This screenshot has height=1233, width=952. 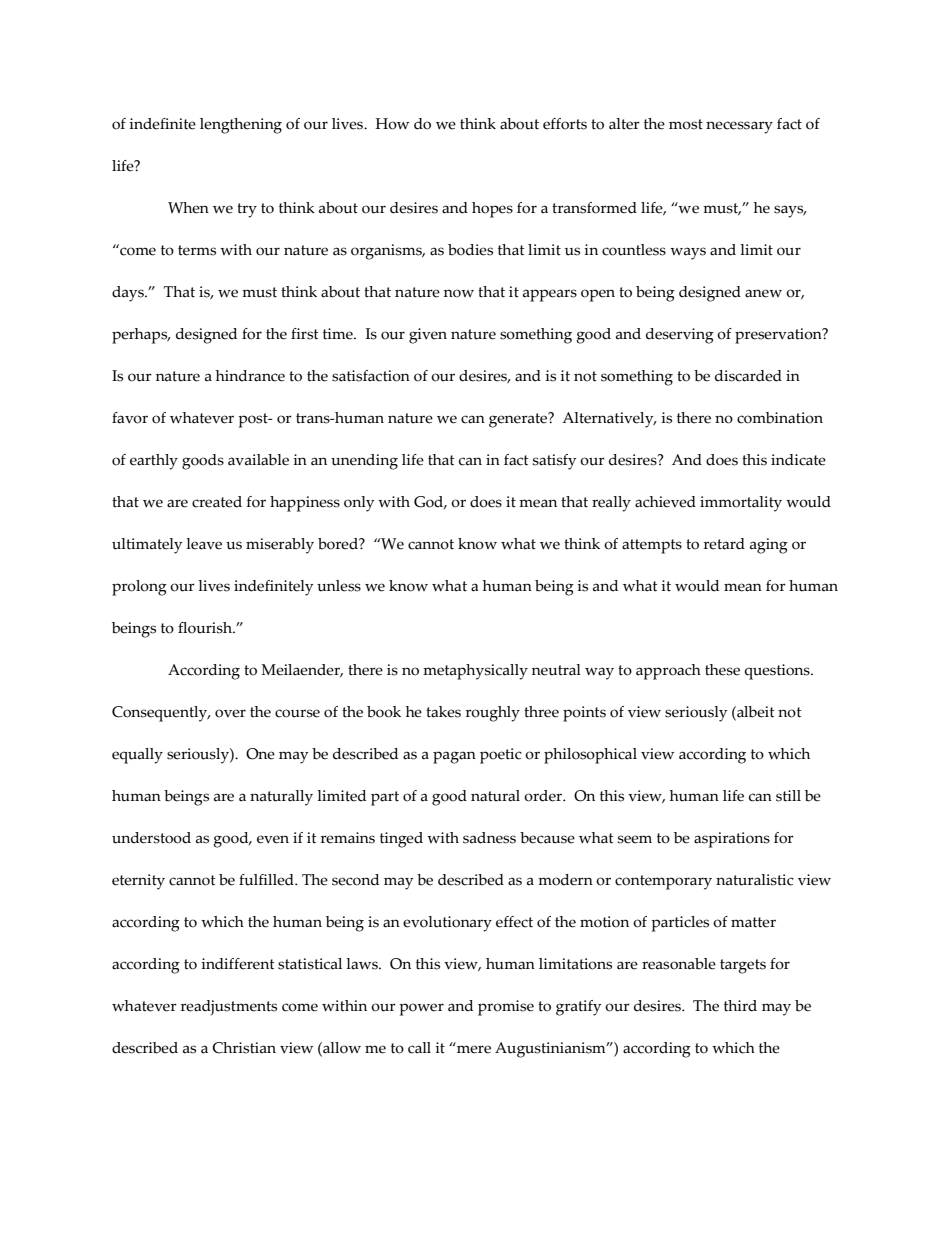 What do you see at coordinates (250, 376) in the screenshot?
I see `hindrance` at bounding box center [250, 376].
